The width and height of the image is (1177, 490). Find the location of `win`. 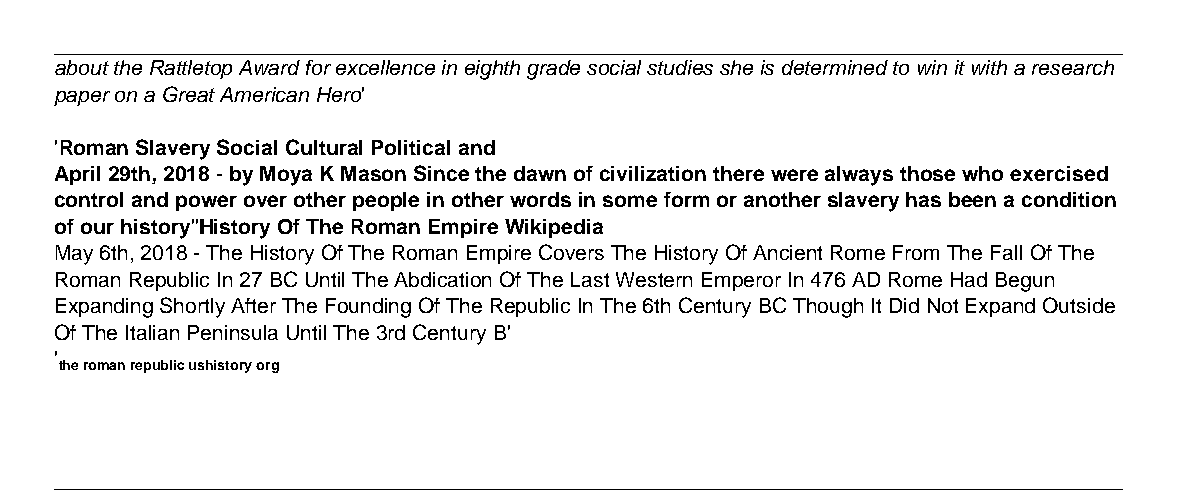

win is located at coordinates (932, 67).
